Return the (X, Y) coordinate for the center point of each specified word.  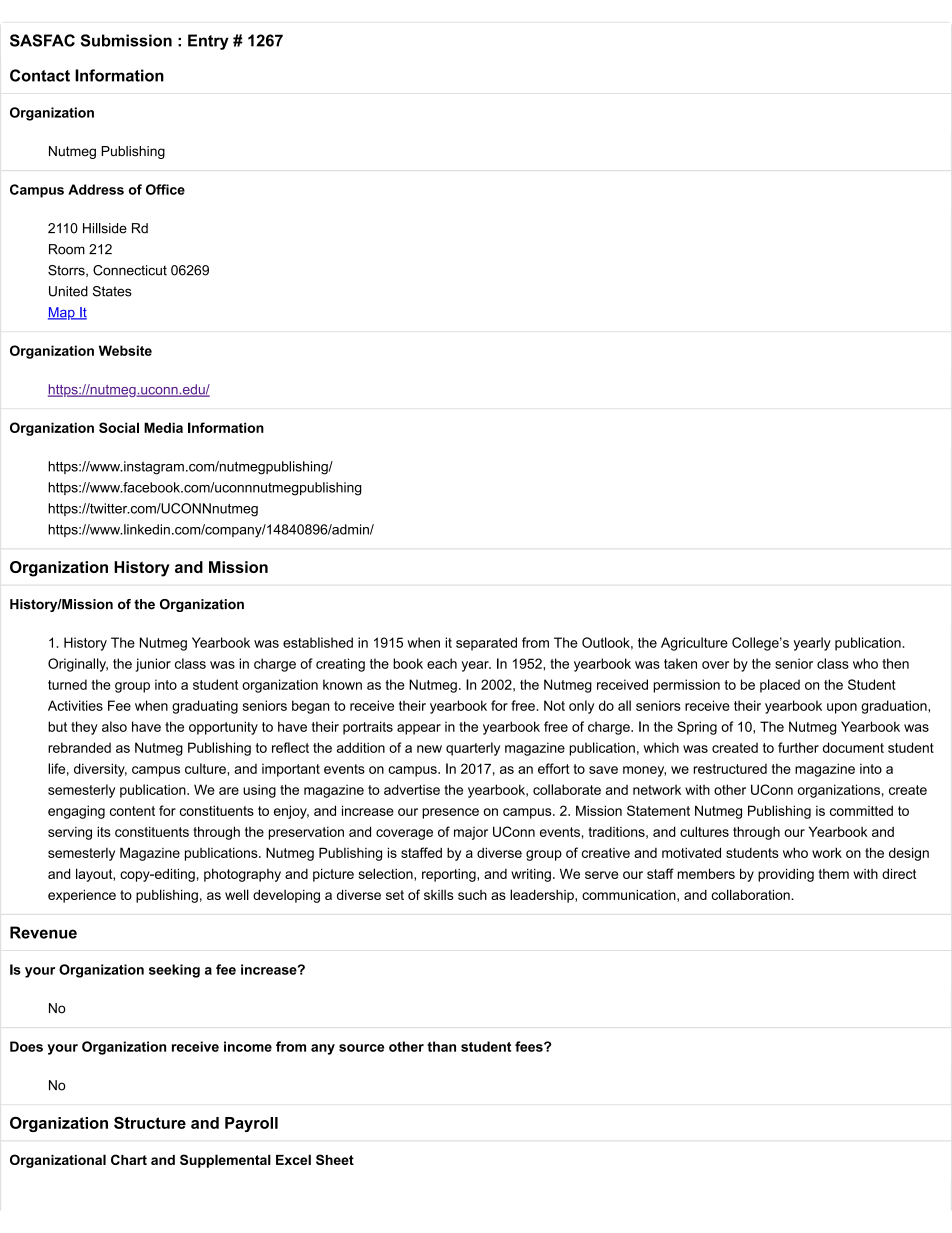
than (441, 1046)
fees (530, 1046)
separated (486, 644)
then (895, 663)
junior (153, 665)
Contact (40, 75)
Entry (208, 42)
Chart (129, 1159)
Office (165, 189)
